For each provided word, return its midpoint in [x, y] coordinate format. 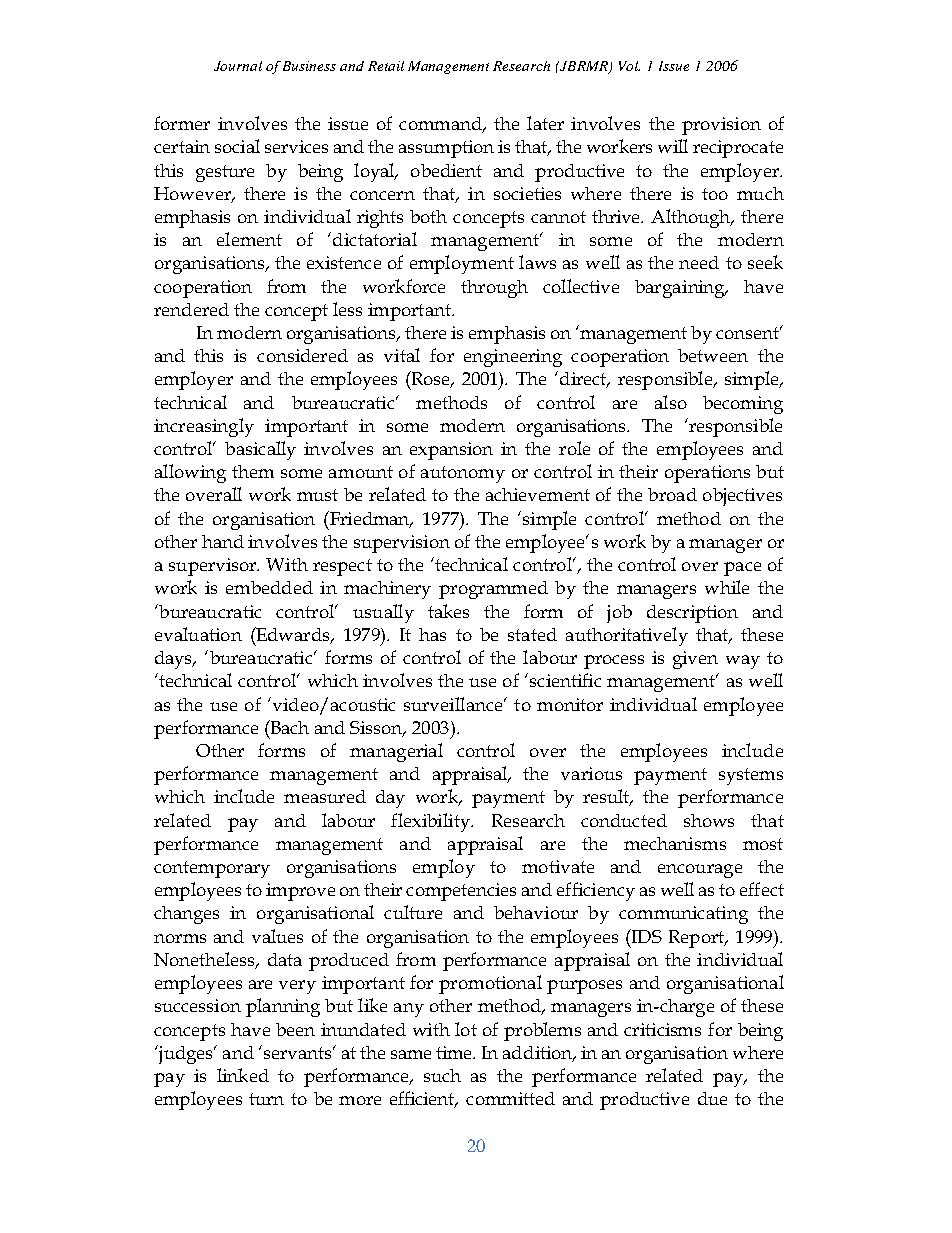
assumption [446, 149]
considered [302, 355]
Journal [238, 66]
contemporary [212, 869]
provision [721, 126]
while [727, 587]
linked [243, 1075]
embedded [269, 587]
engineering [513, 358]
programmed [493, 590]
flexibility [431, 822]
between [713, 355]
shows [709, 820]
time [455, 1052]
